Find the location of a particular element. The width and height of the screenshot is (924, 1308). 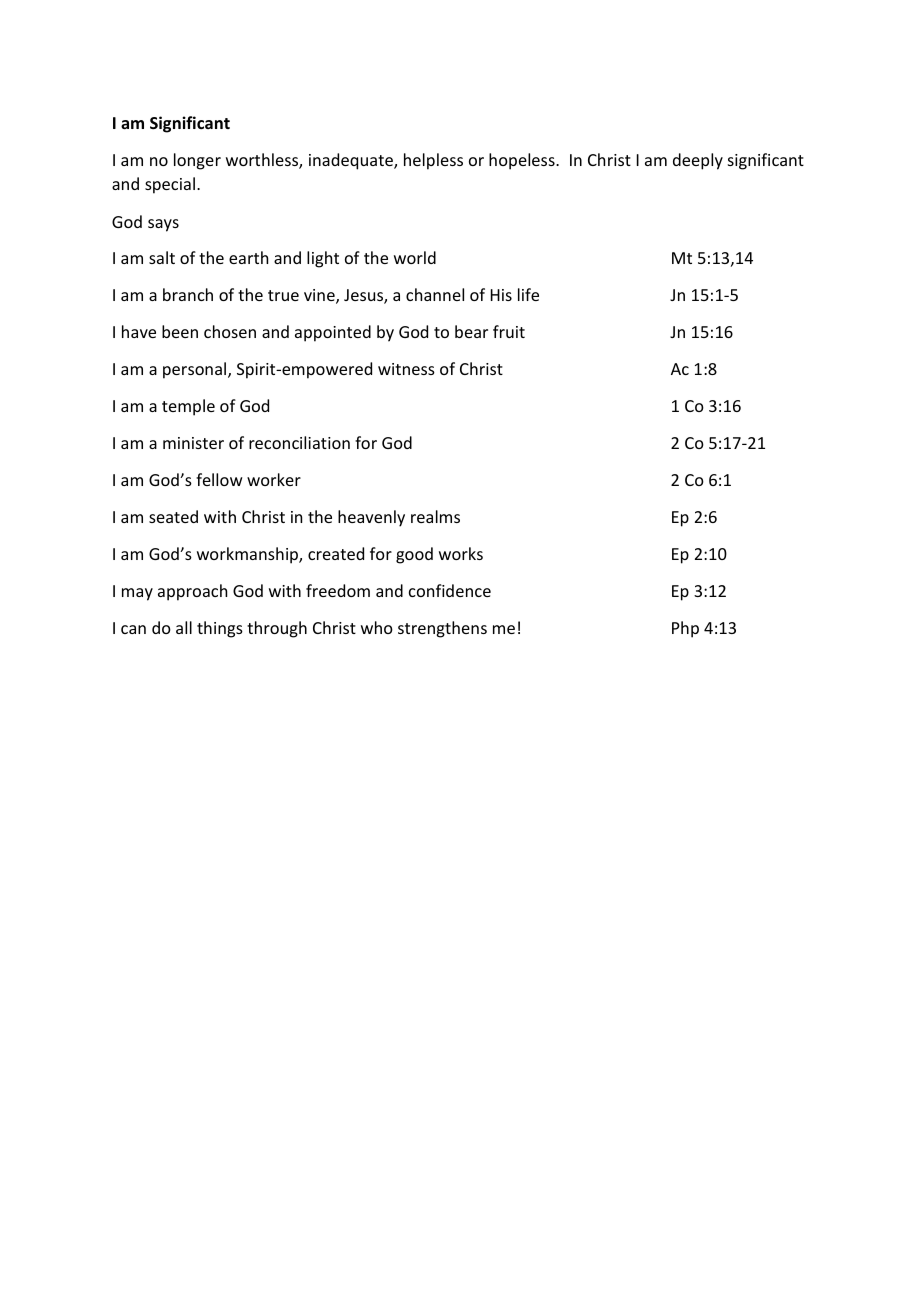

all is located at coordinates (184, 627).
